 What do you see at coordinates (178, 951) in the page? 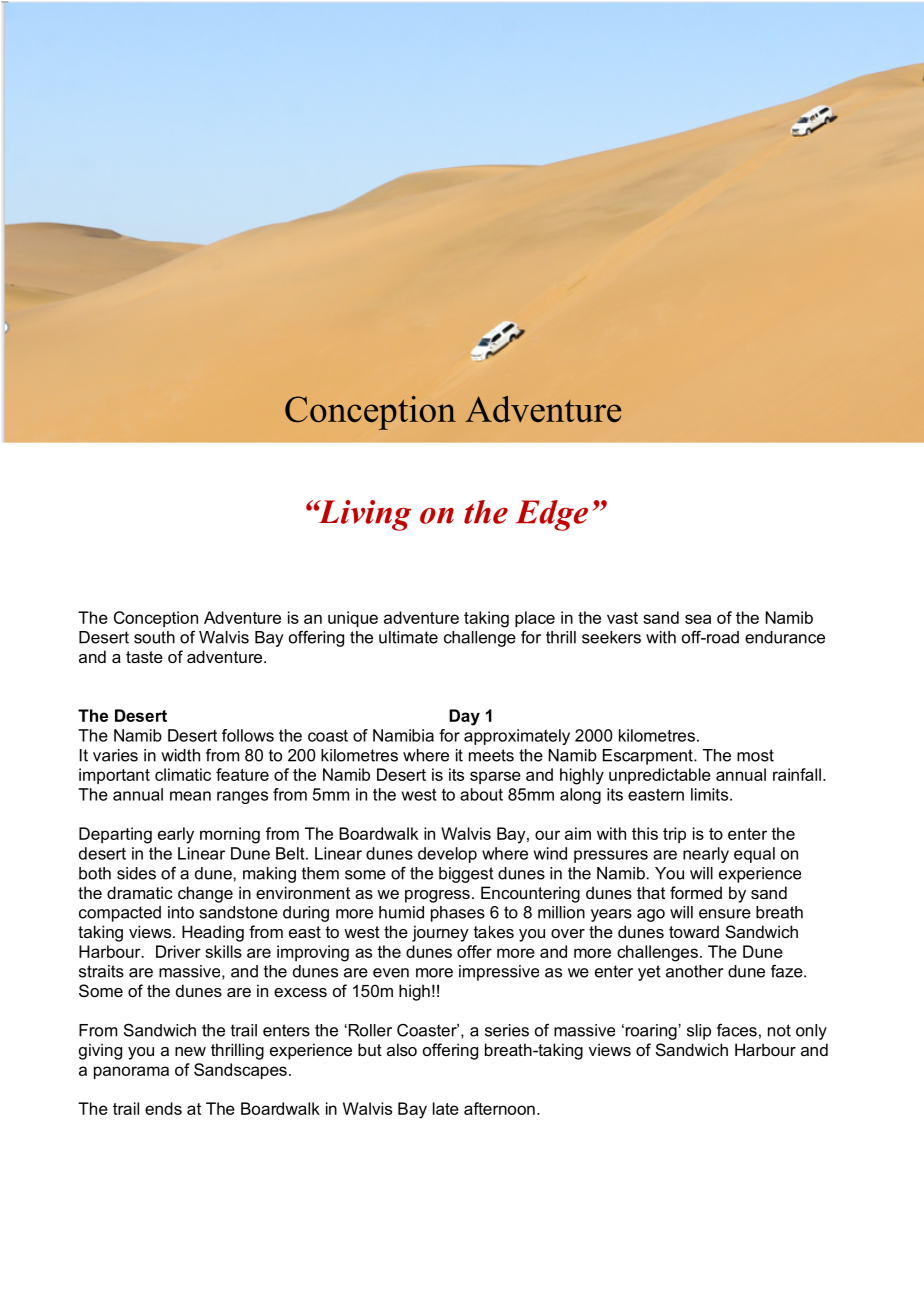
I see `Driver` at bounding box center [178, 951].
